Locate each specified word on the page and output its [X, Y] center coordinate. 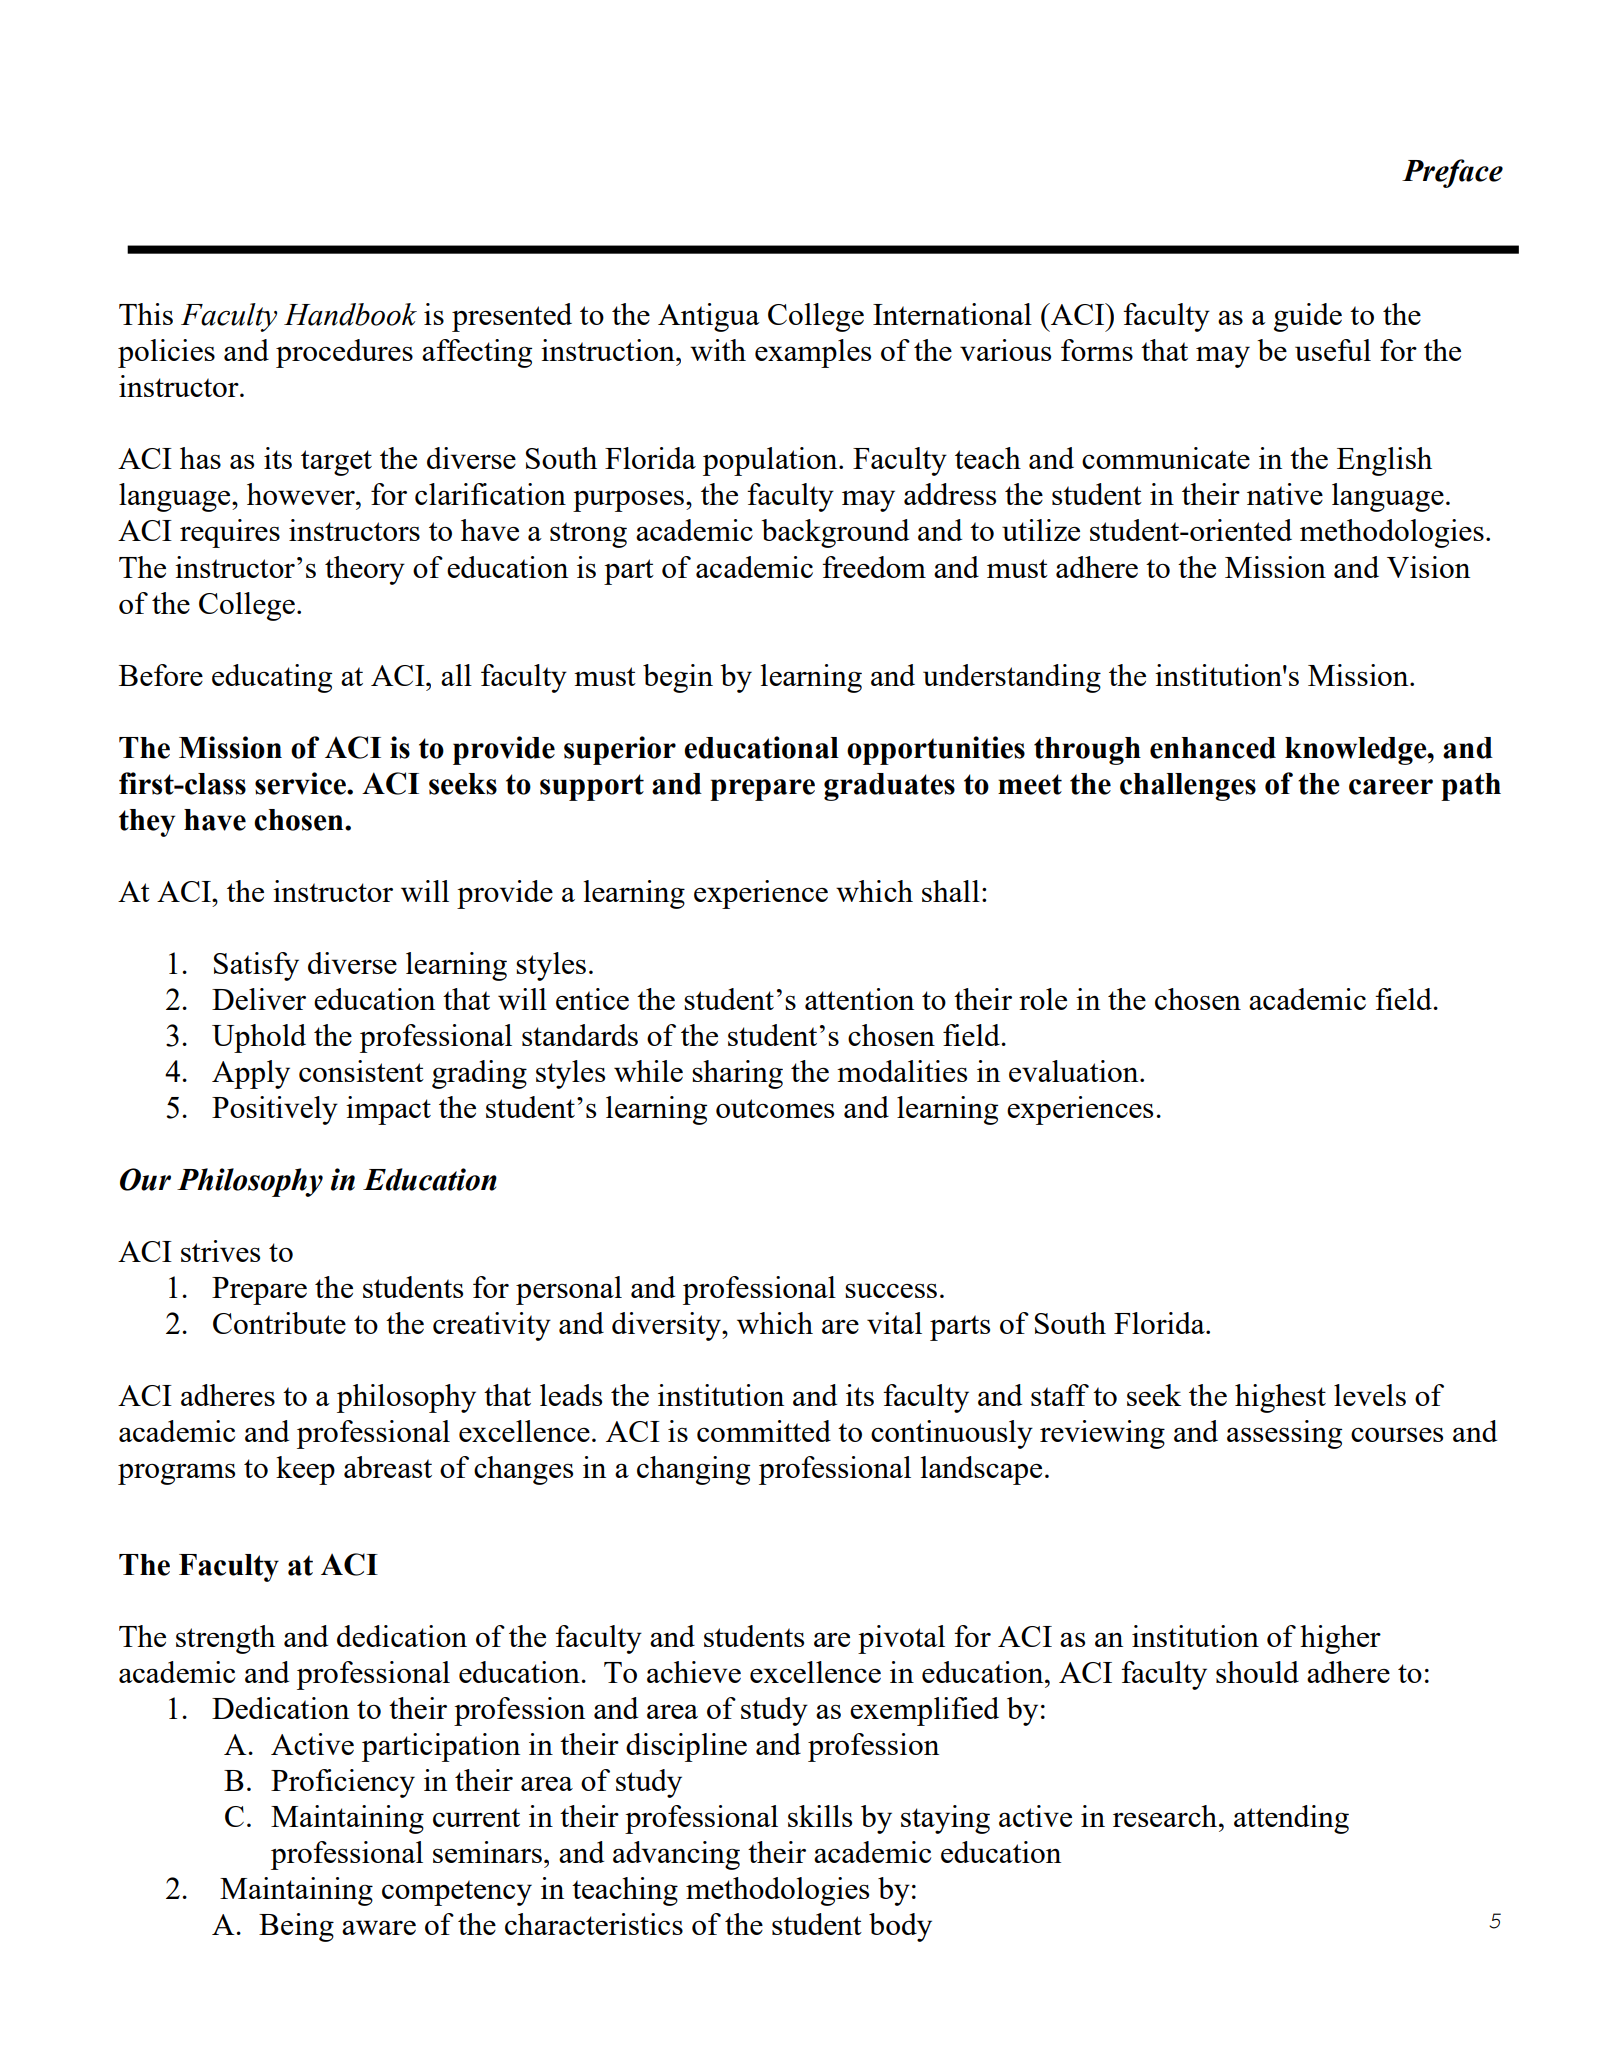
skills [820, 1816]
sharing [737, 1074]
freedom [874, 567]
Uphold [259, 1038]
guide [1308, 317]
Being [296, 1927]
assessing [1284, 1434]
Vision [1428, 567]
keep [305, 1470]
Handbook [350, 314]
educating [272, 678]
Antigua [709, 317]
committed [764, 1431]
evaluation [1075, 1071]
